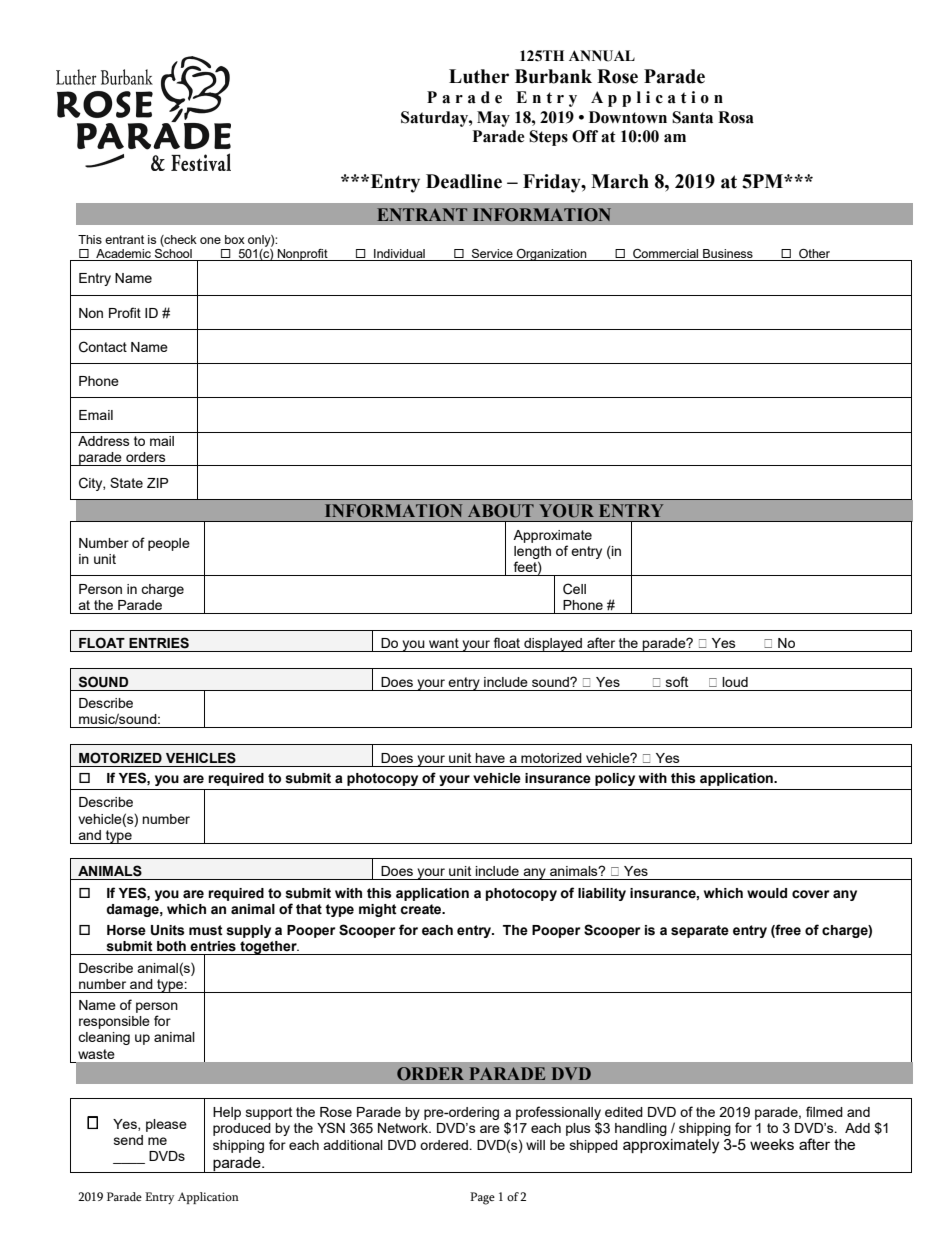  I want to click on must, so click(206, 930).
